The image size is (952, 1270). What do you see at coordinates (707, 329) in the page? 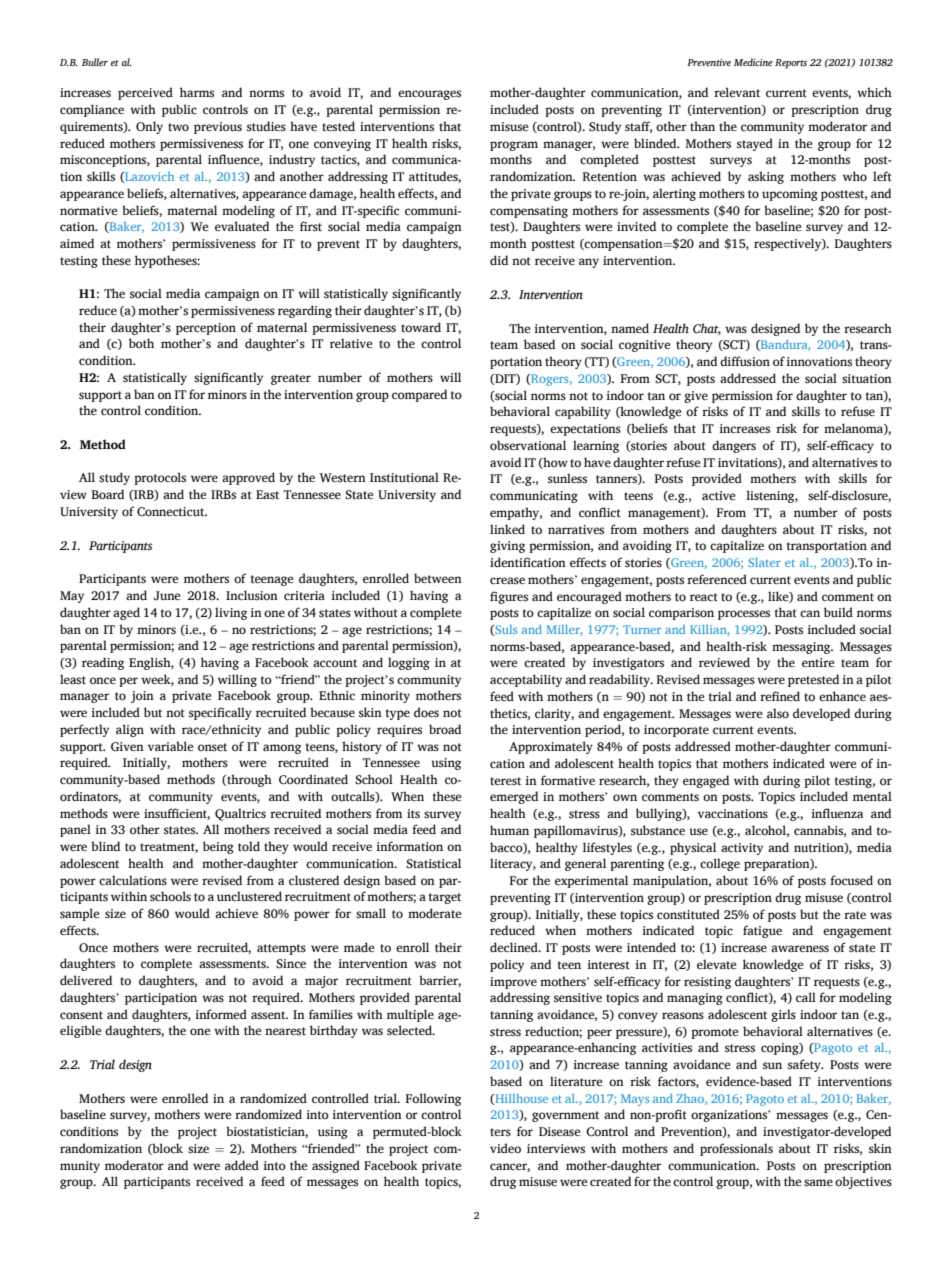
I see `Chat` at bounding box center [707, 329].
